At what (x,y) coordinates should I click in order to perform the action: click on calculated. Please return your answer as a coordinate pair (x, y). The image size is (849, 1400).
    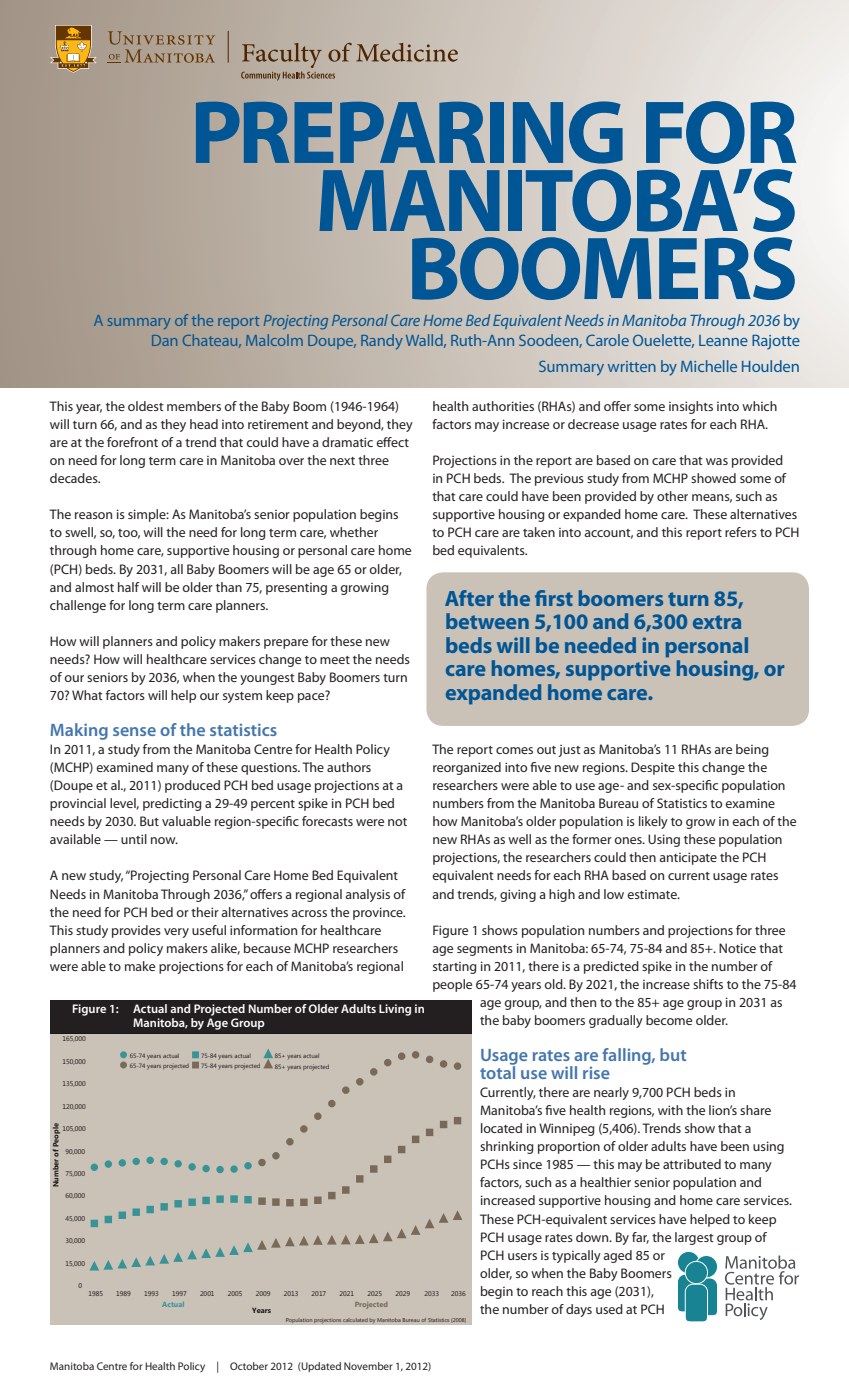
    Looking at the image, I should click on (355, 1320).
